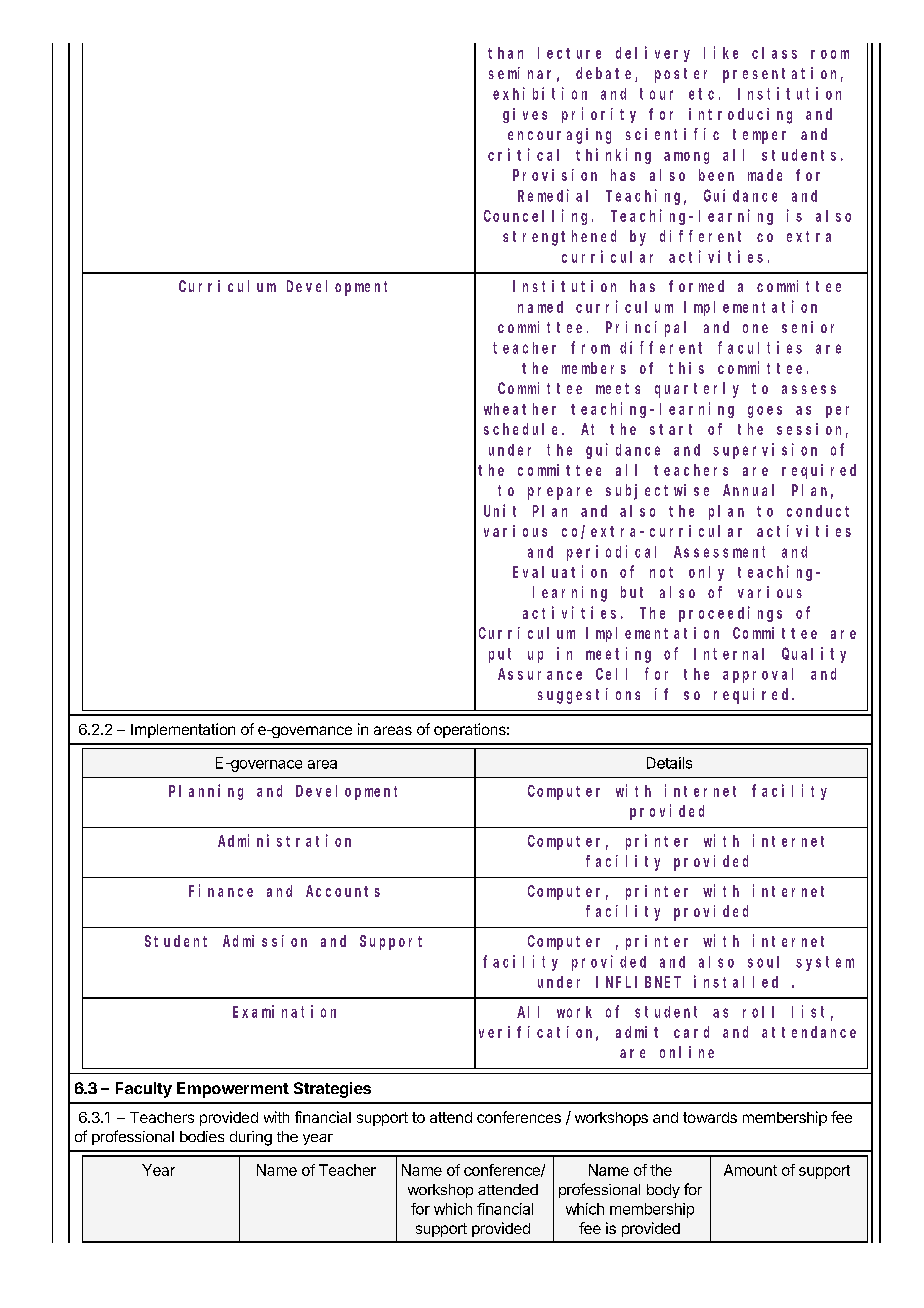 The image size is (924, 1308). I want to click on Accounts, so click(343, 891).
